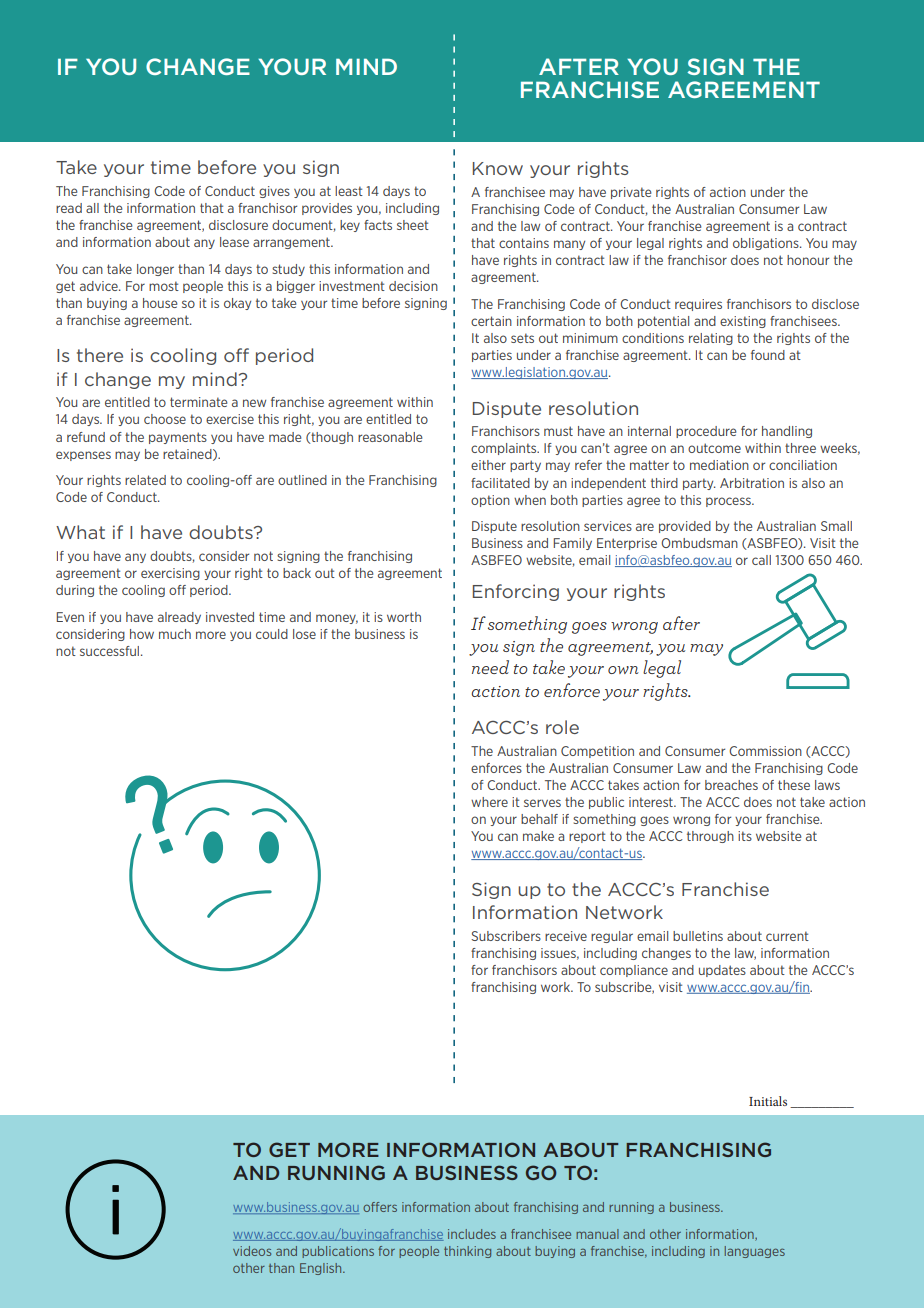 The height and width of the document is (1308, 924). Describe the element at coordinates (380, 1207) in the document. I see `offers` at that location.
